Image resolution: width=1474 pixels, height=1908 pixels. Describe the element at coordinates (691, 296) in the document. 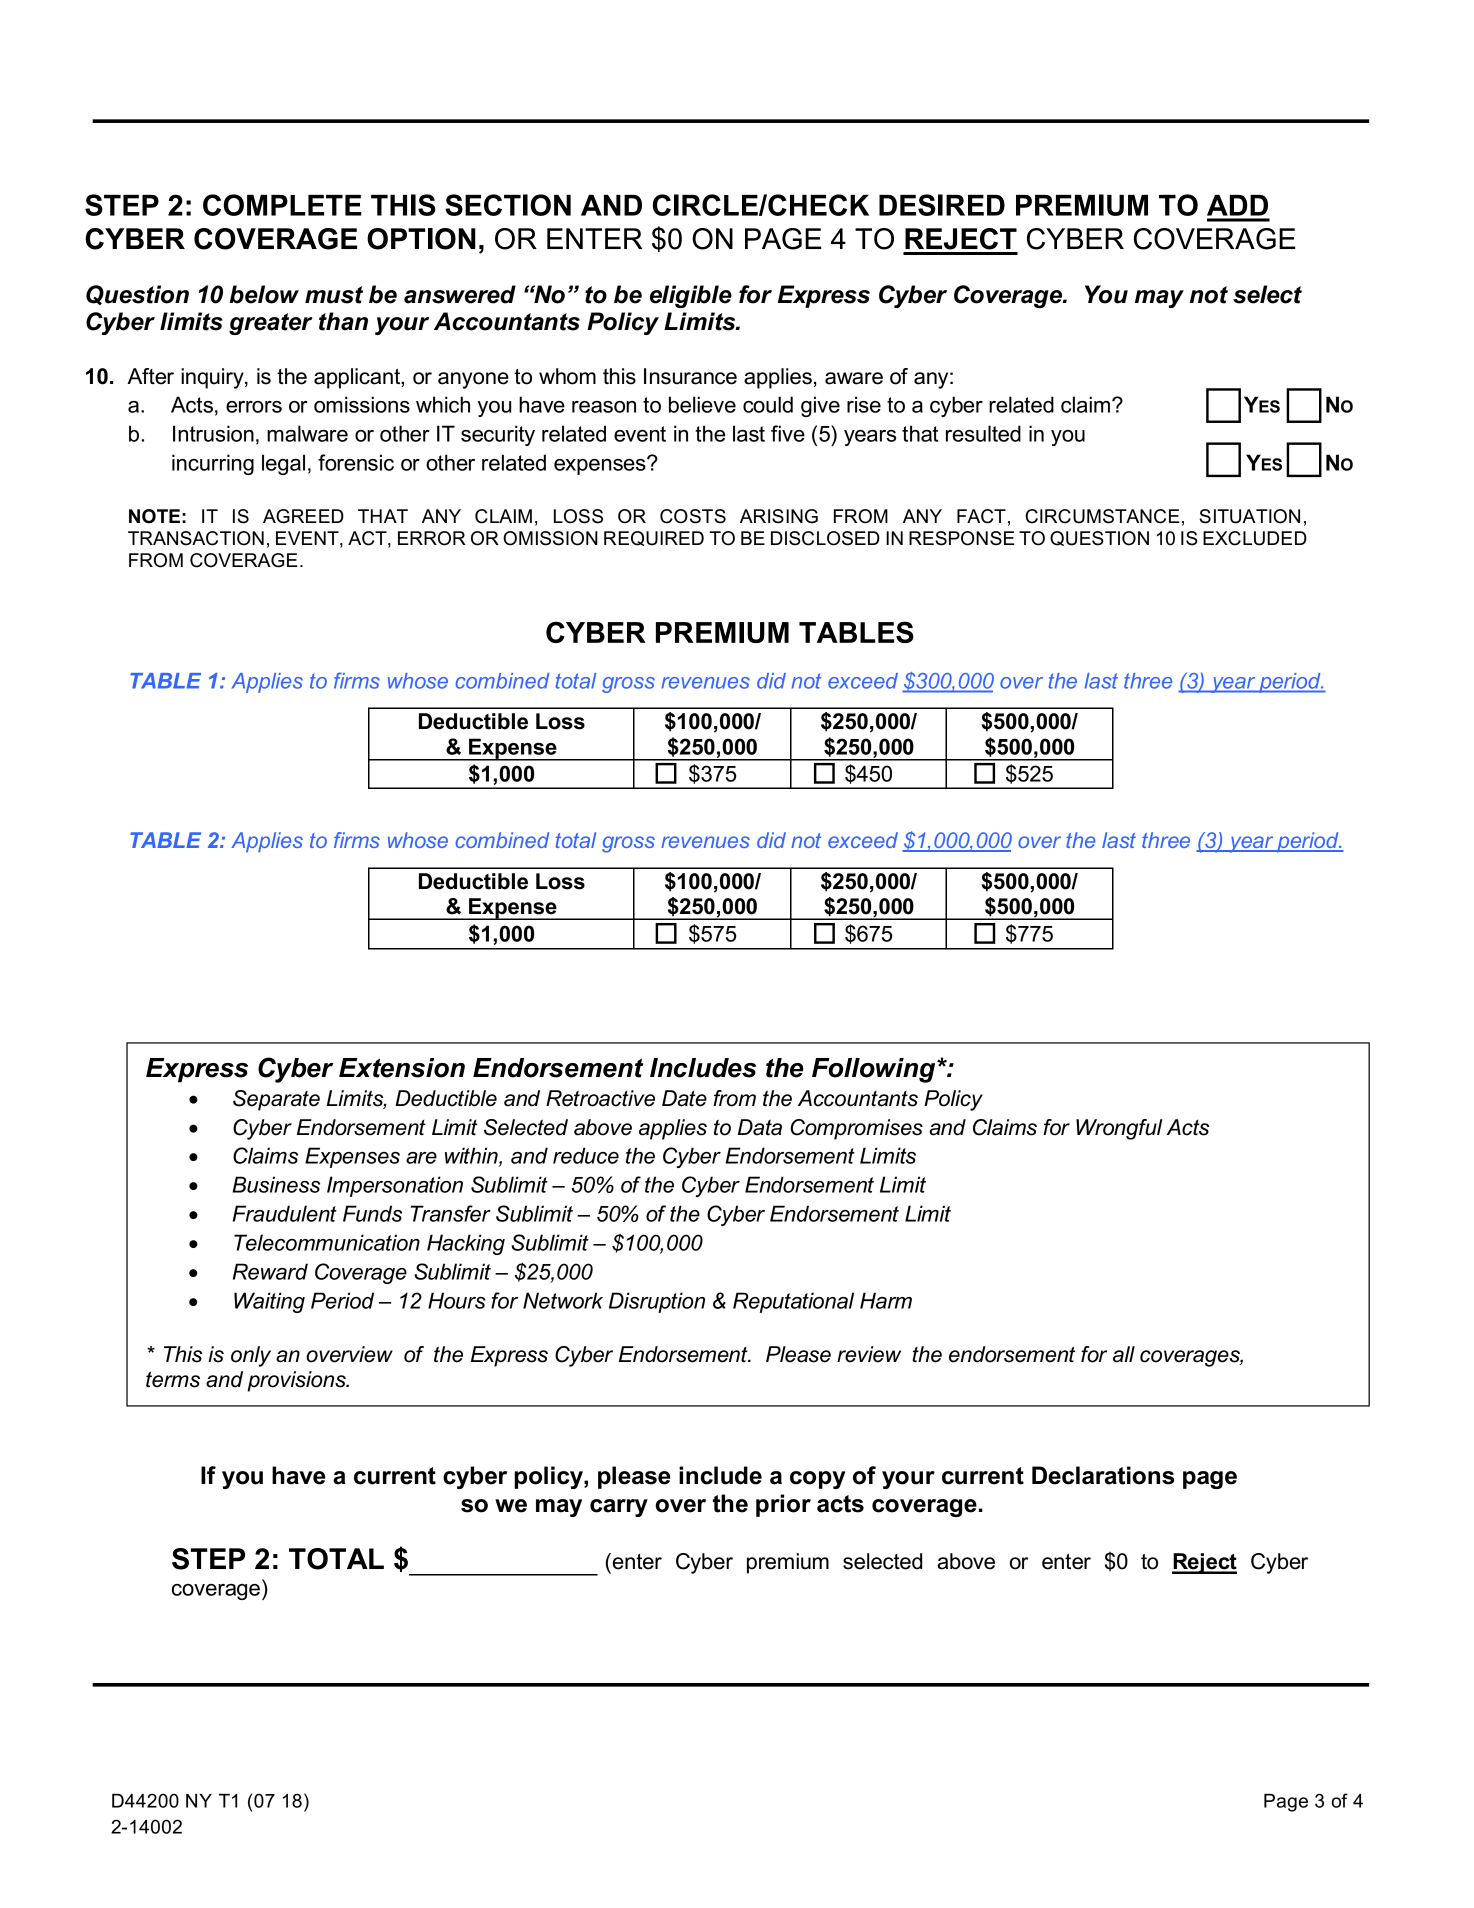

I see `eligible` at that location.
